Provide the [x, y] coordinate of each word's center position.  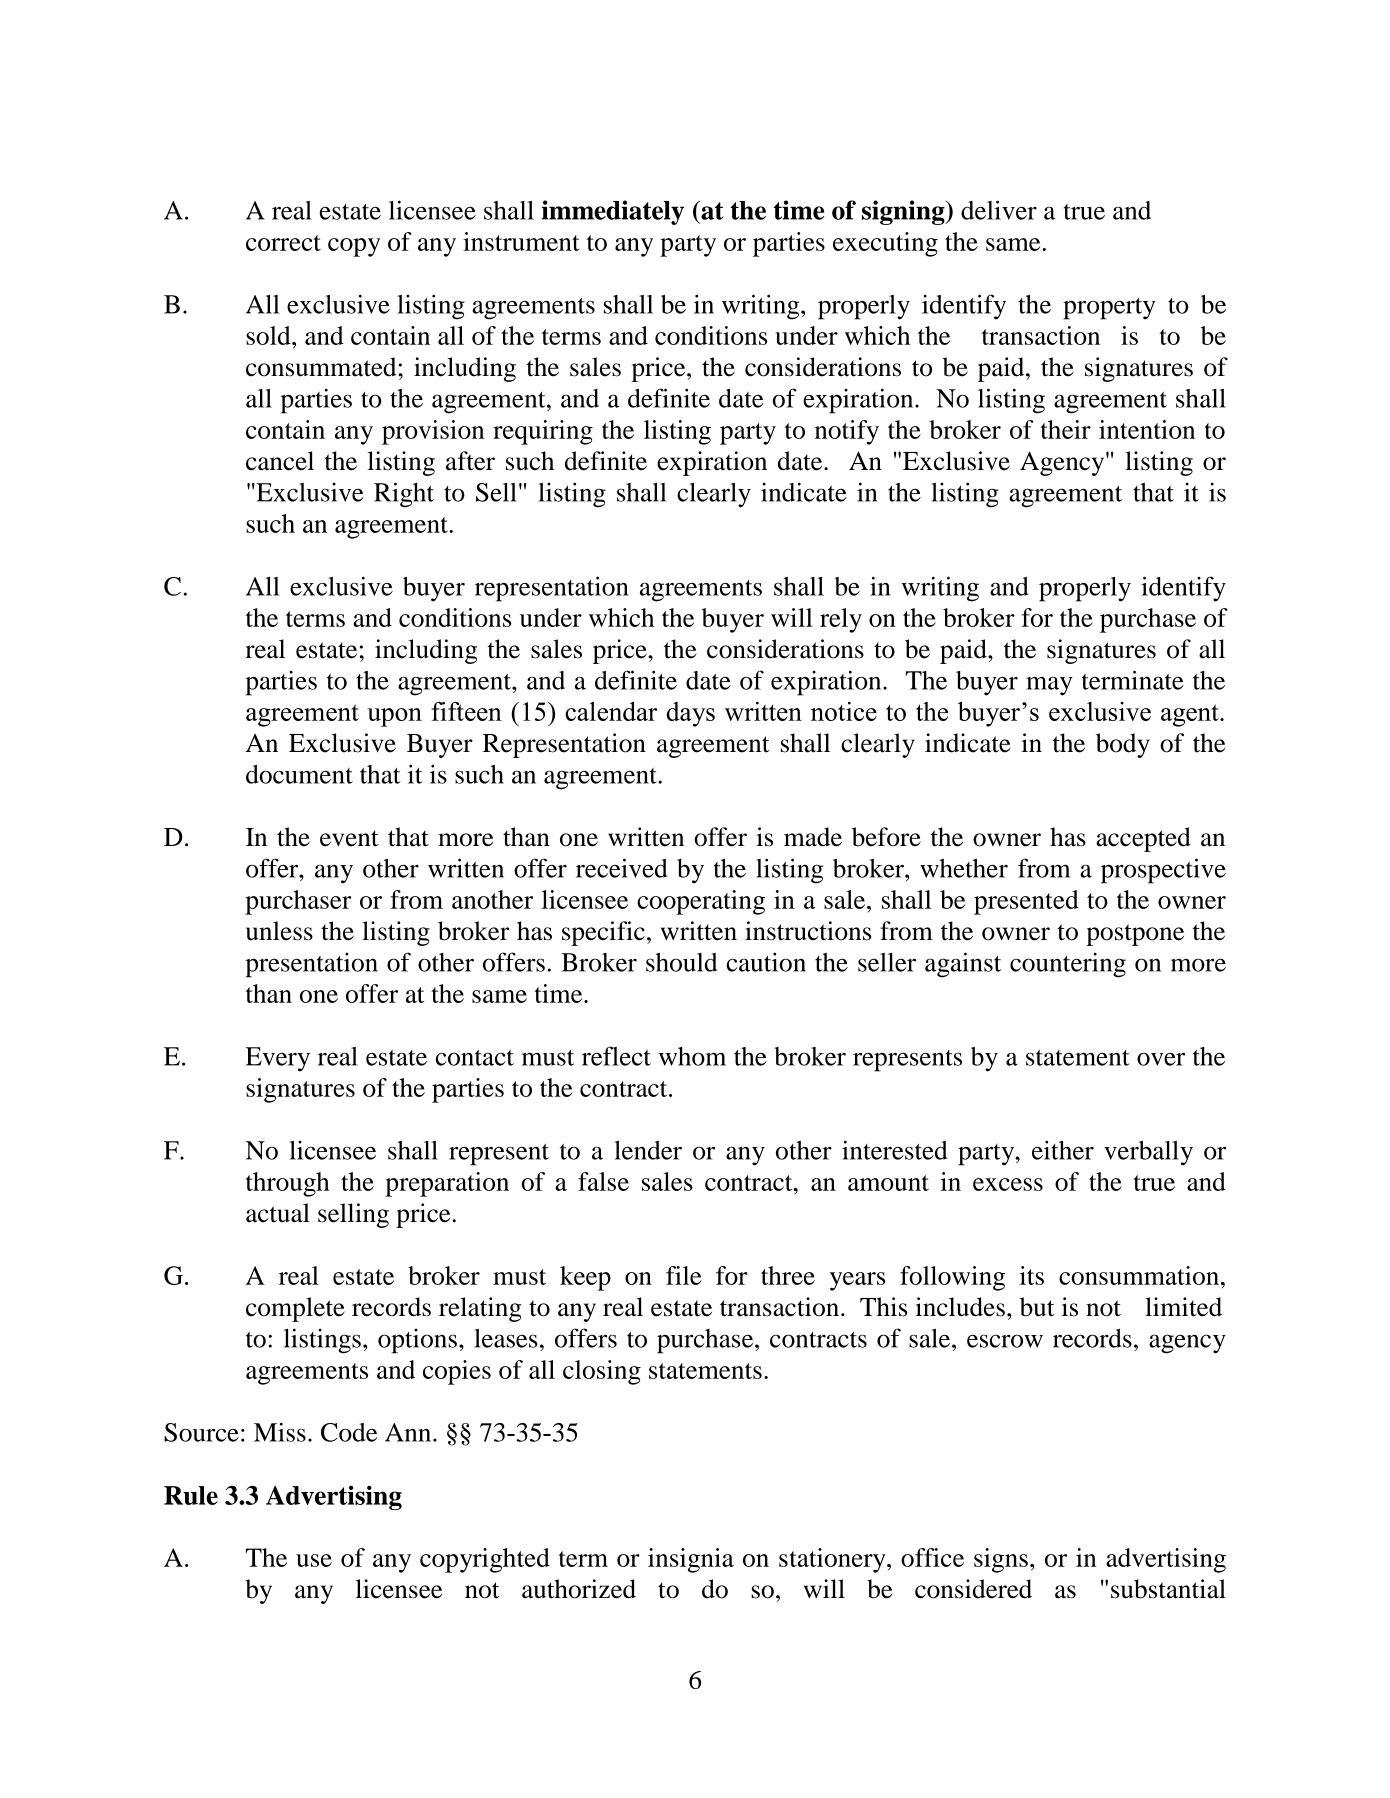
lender [648, 1150]
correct [283, 243]
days [690, 714]
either [1063, 1150]
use [314, 1560]
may [1049, 686]
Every [278, 1059]
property [1109, 309]
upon [394, 717]
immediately [613, 212]
